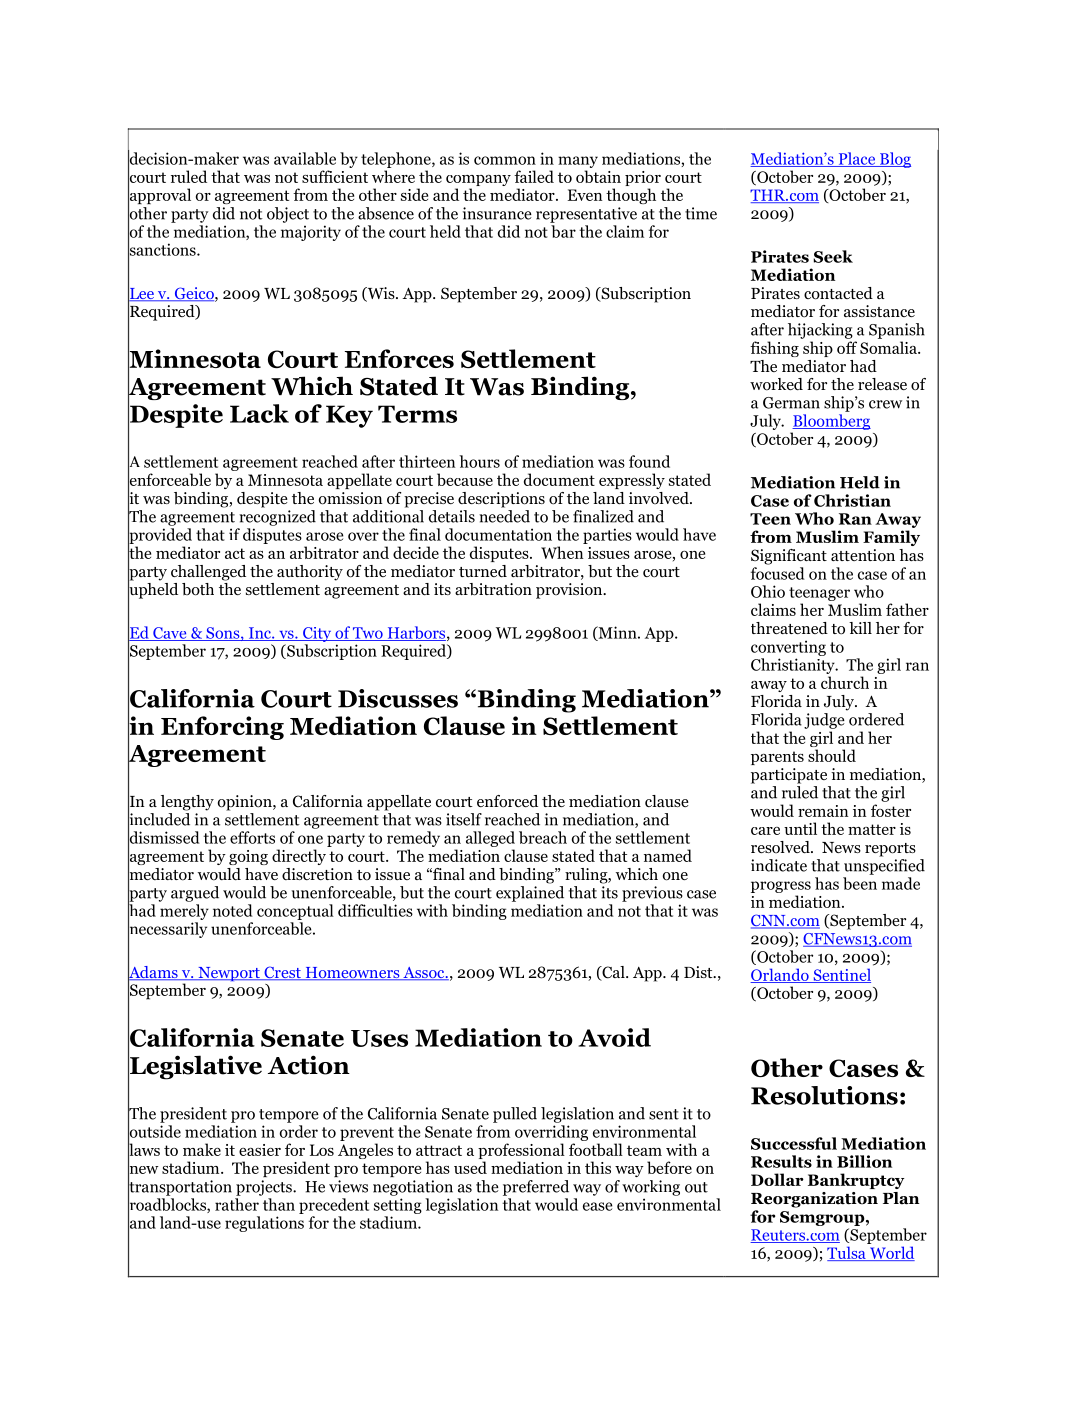  I want to click on opinion, so click(246, 803).
